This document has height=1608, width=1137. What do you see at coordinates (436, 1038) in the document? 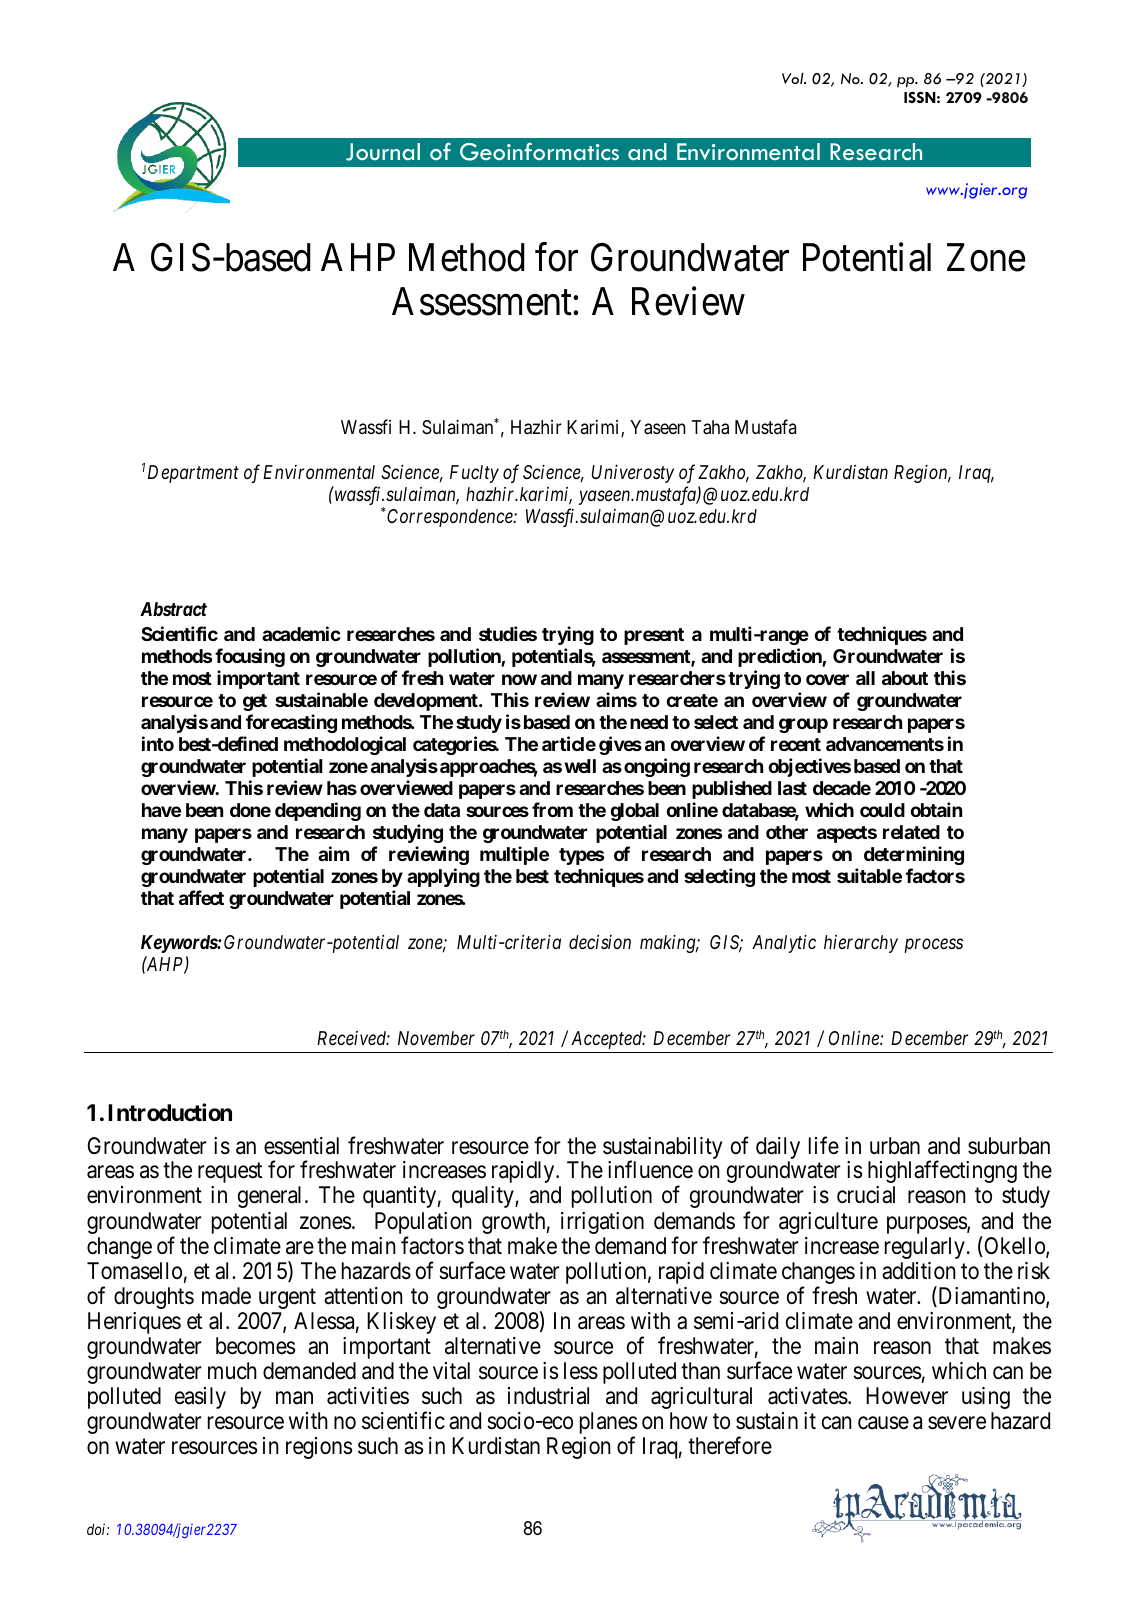
I see `November` at bounding box center [436, 1038].
